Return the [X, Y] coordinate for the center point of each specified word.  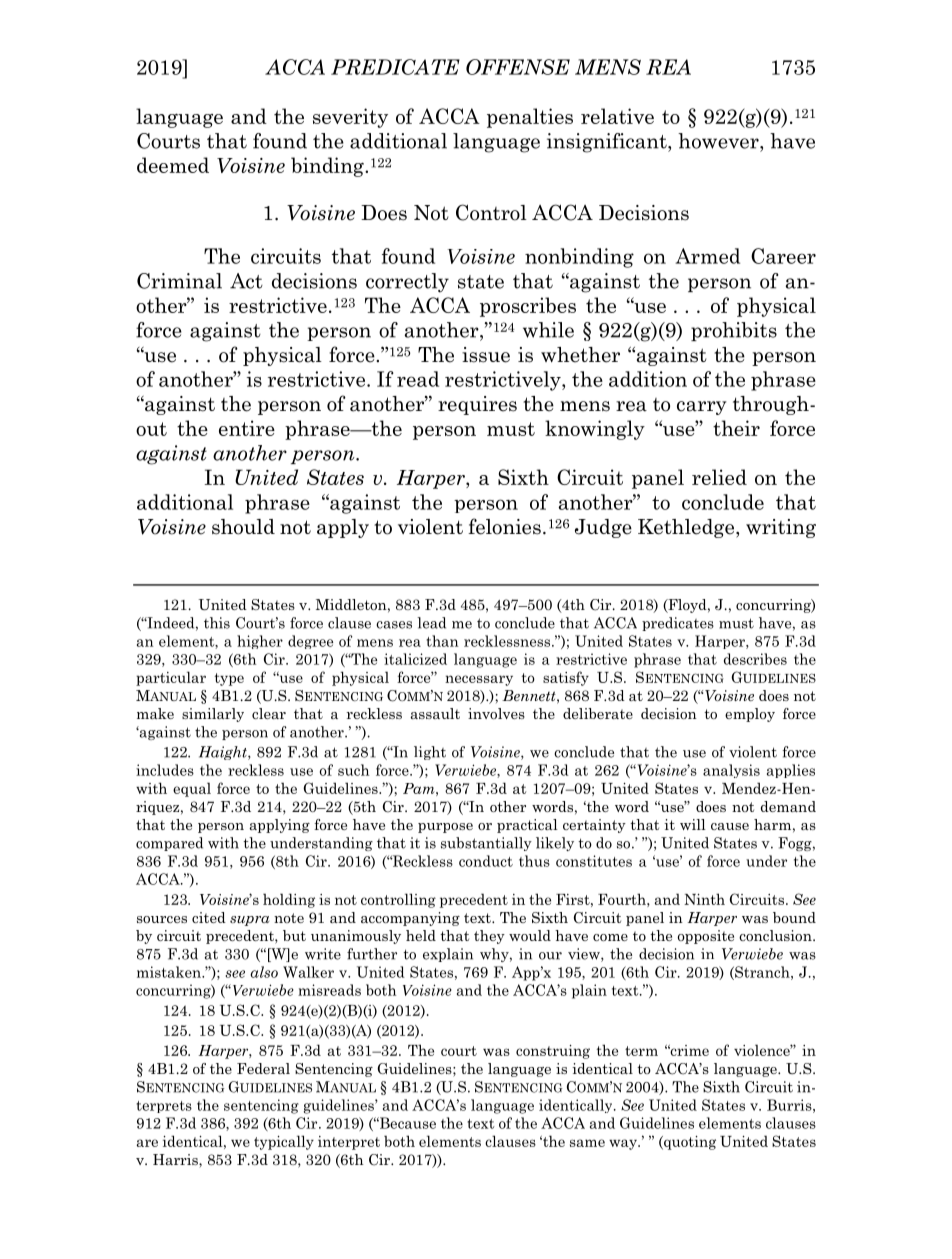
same [587, 1143]
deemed [173, 165]
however [719, 141]
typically [284, 1142]
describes [755, 659]
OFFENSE [518, 67]
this [217, 623]
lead [431, 623]
